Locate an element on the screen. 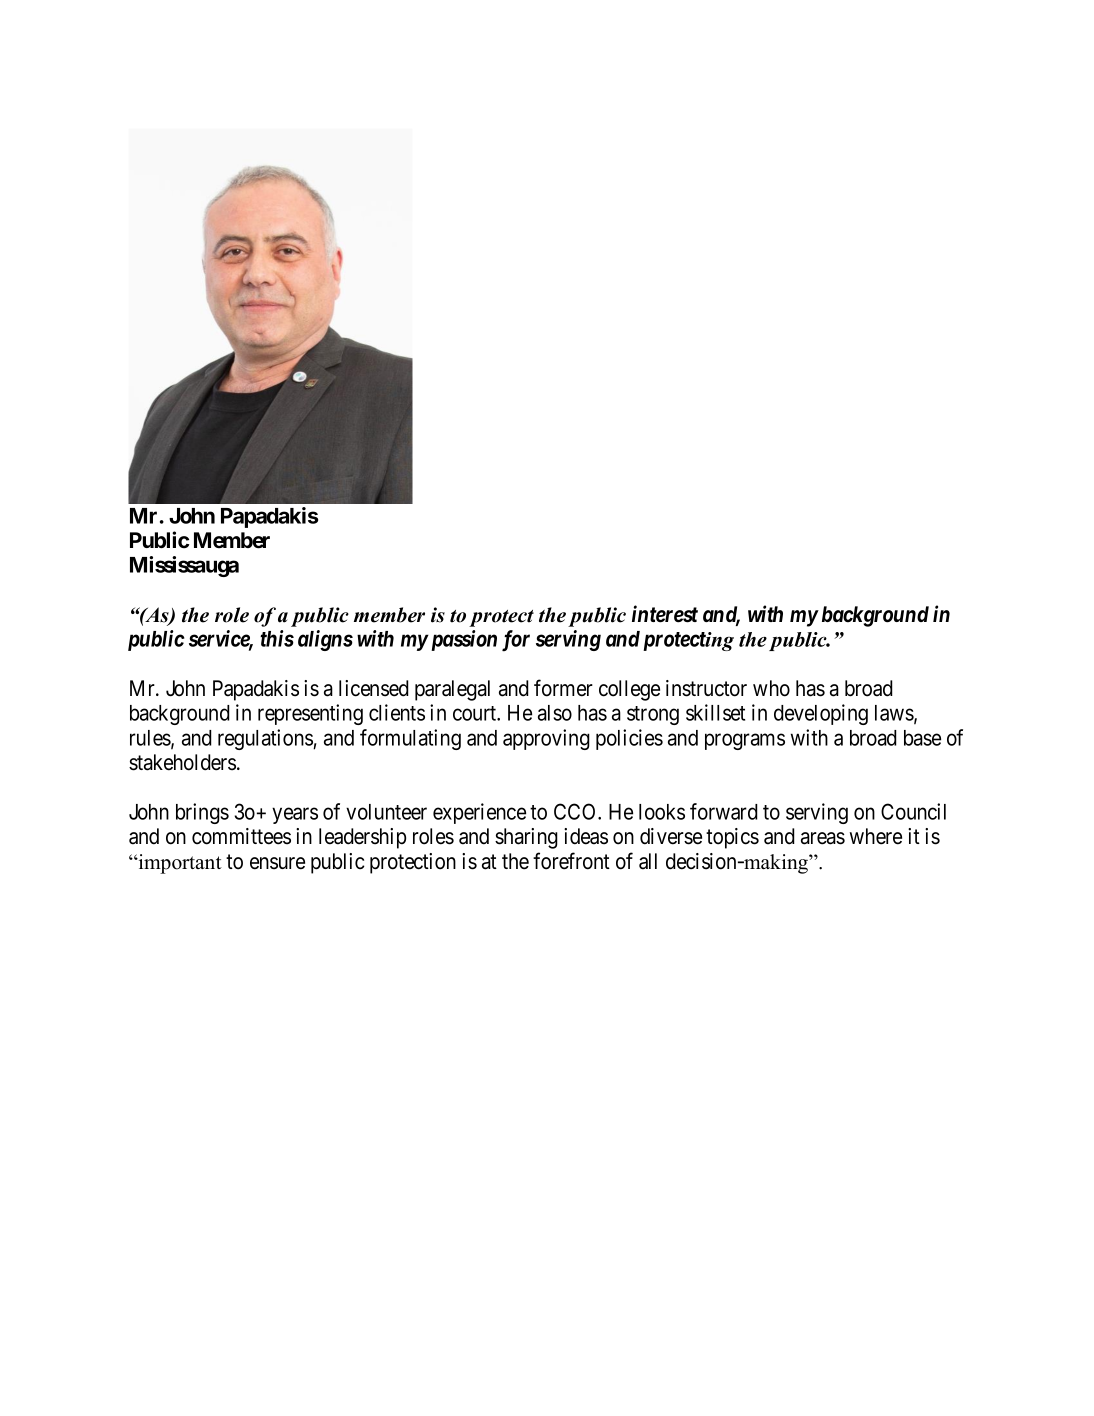 Image resolution: width=1094 pixels, height=1416 pixels. licensed is located at coordinates (374, 688).
